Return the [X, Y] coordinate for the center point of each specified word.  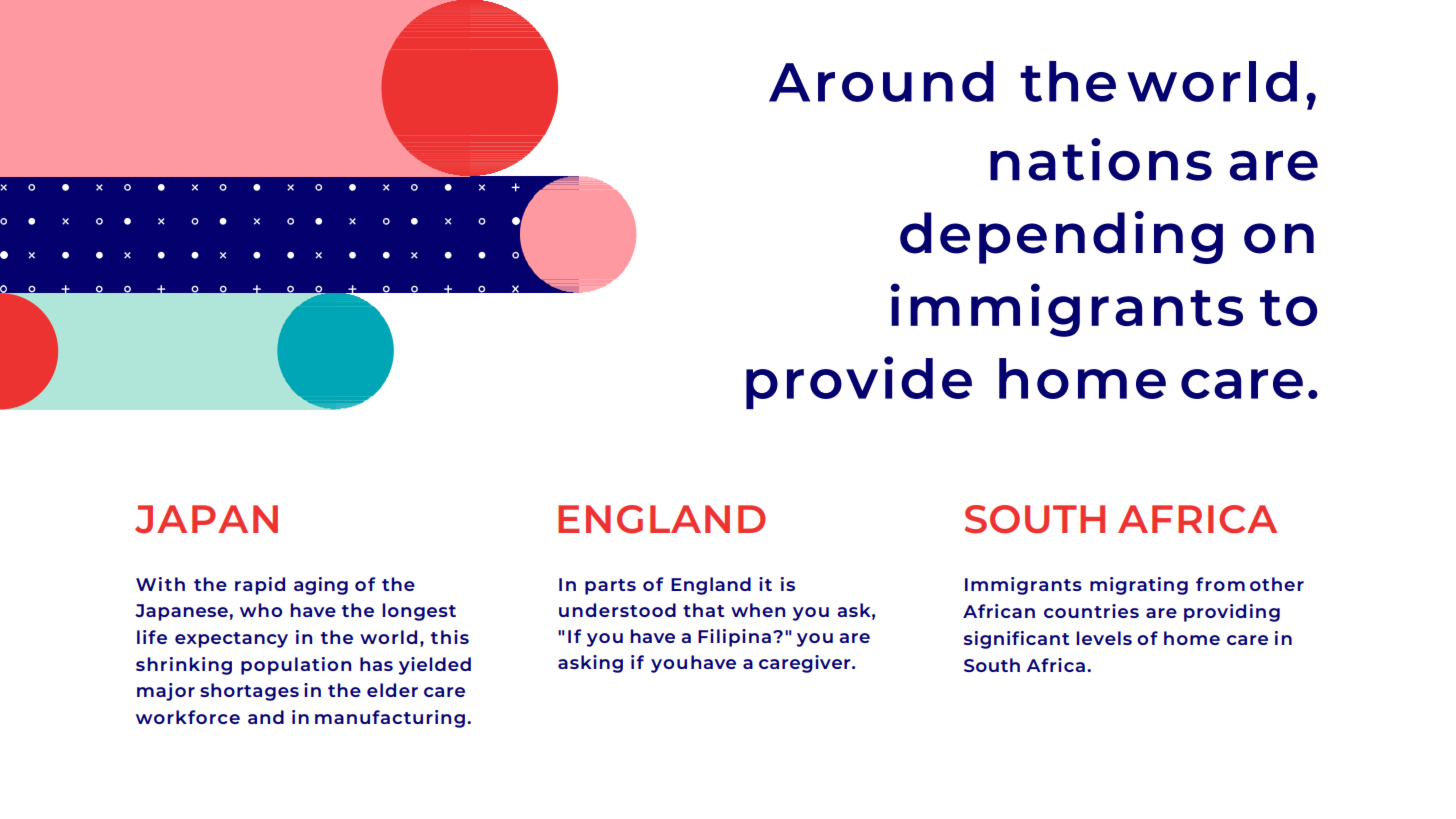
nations [1101, 159]
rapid [260, 586]
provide [859, 382]
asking [590, 664]
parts [610, 587]
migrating [1139, 586]
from [1220, 584]
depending [1061, 237]
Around [881, 81]
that [704, 610]
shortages [249, 692]
